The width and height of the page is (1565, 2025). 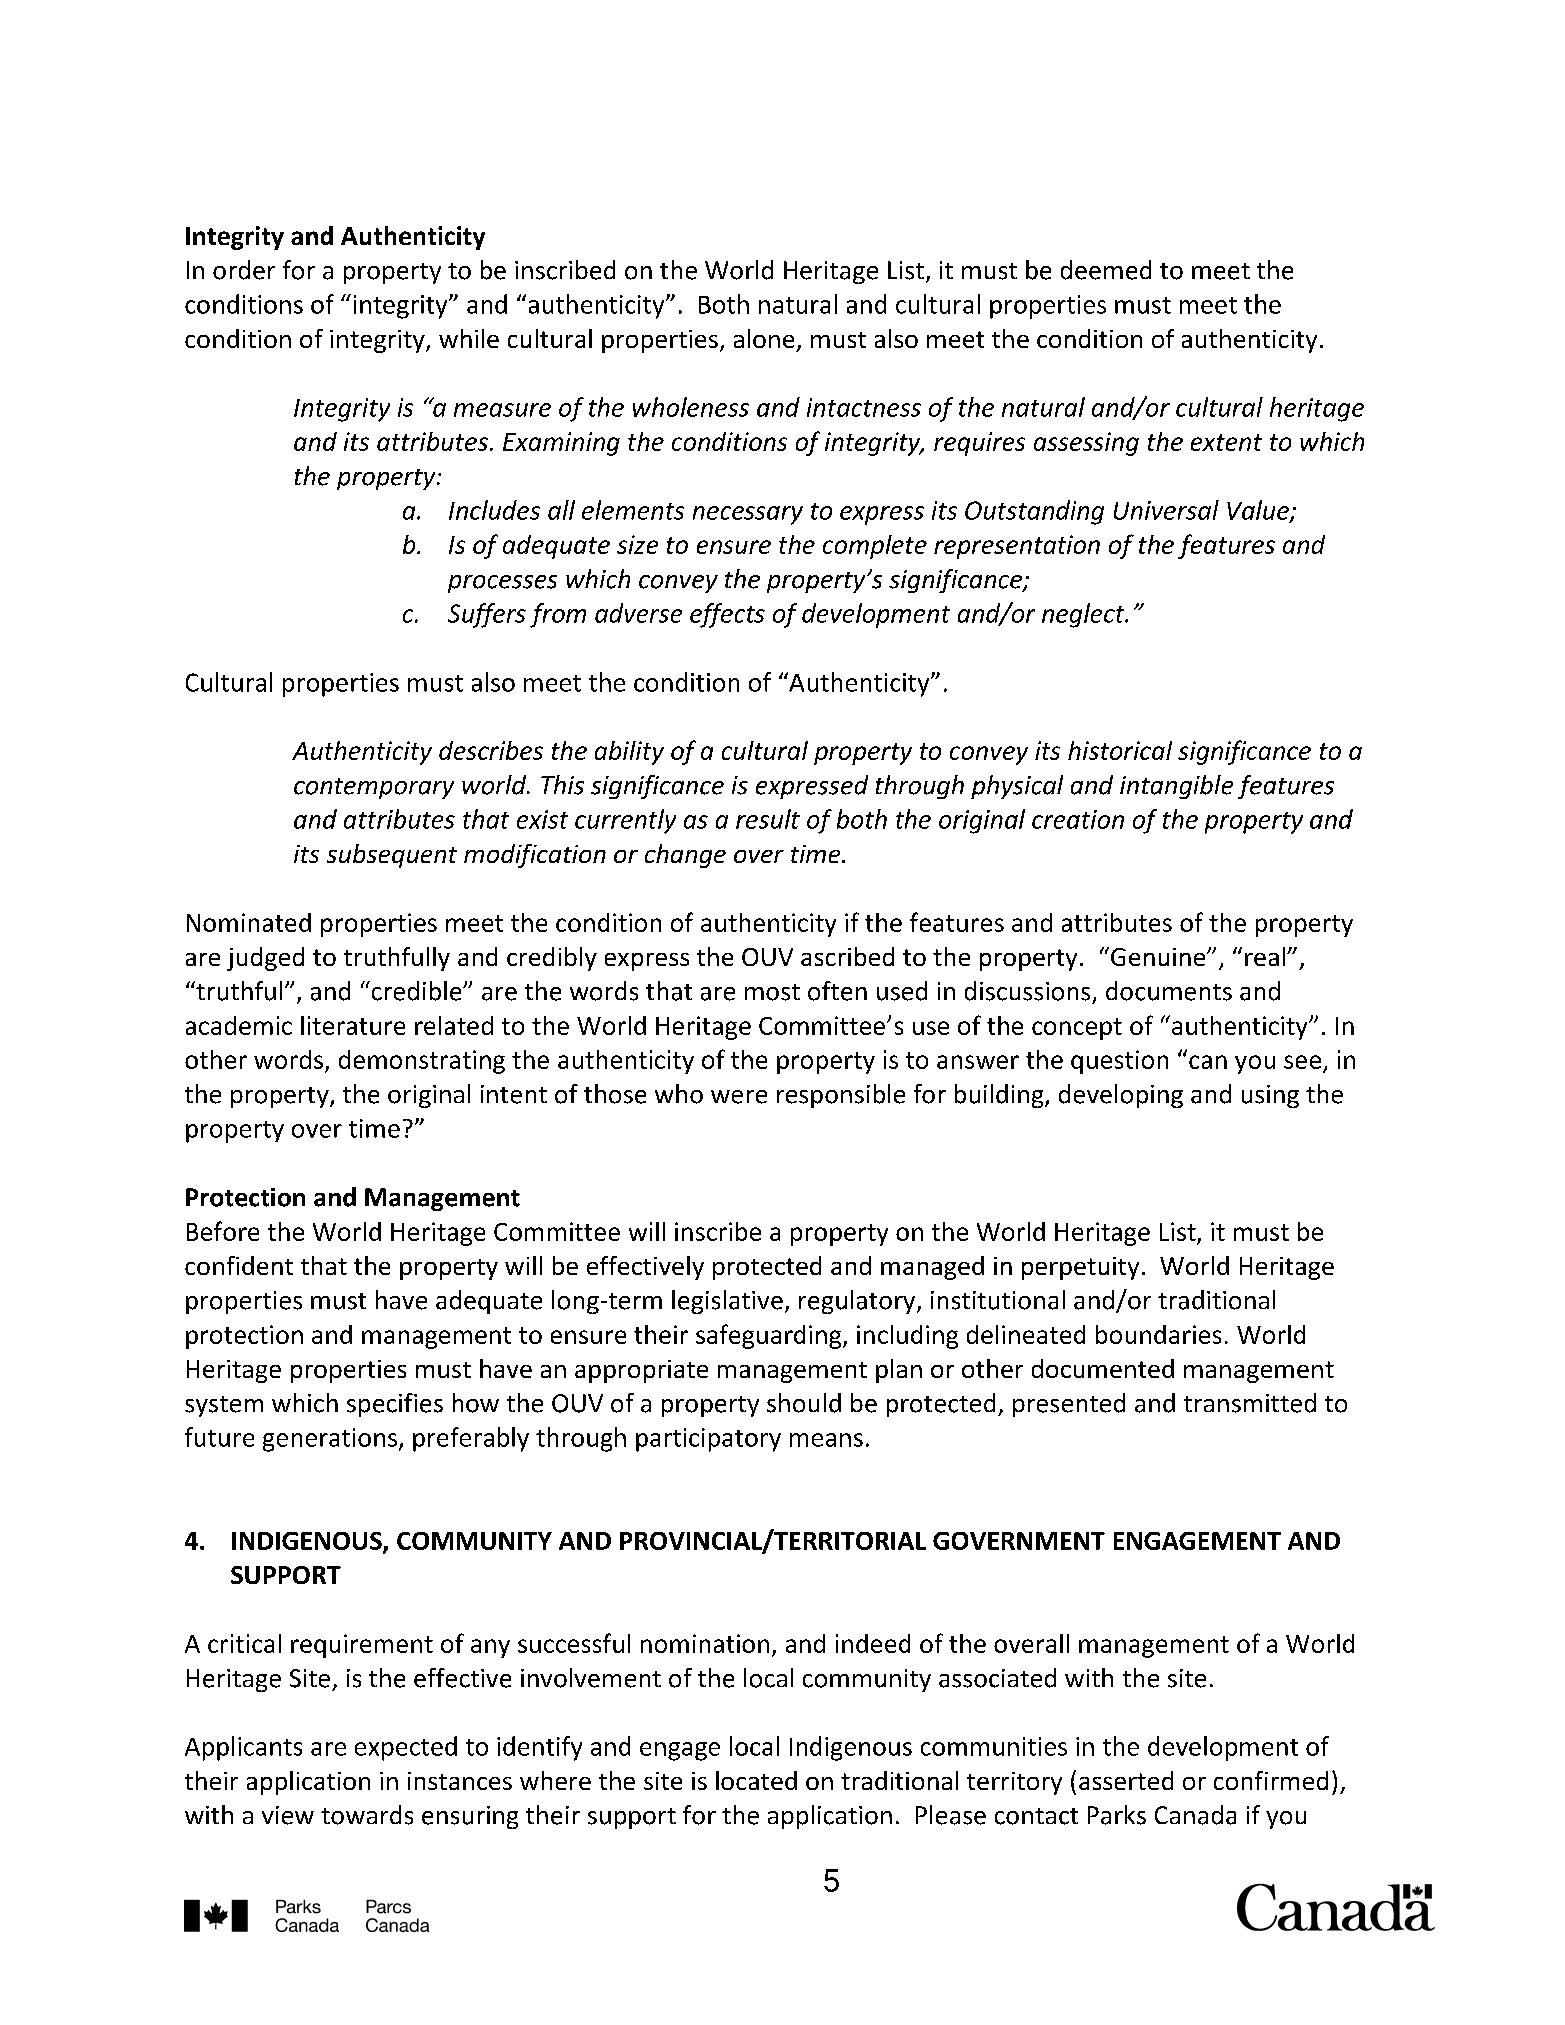 What do you see at coordinates (764, 338) in the page?
I see `alone` at bounding box center [764, 338].
